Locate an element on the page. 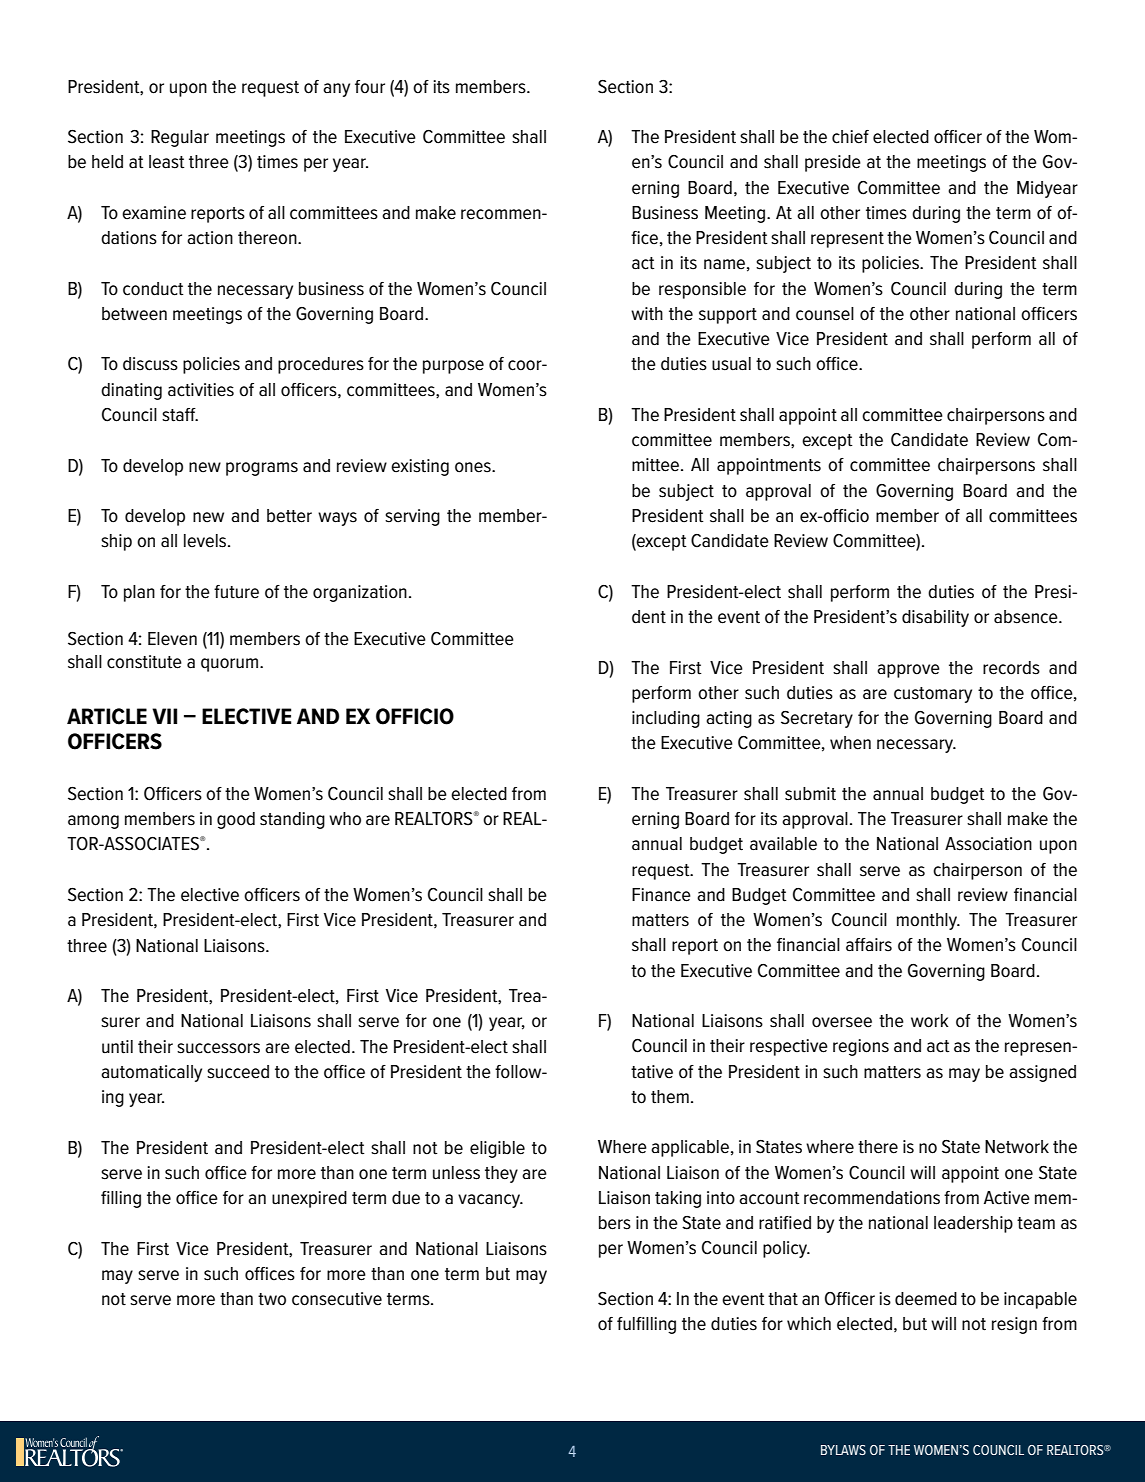 Image resolution: width=1145 pixels, height=1482 pixels. ones is located at coordinates (474, 467).
